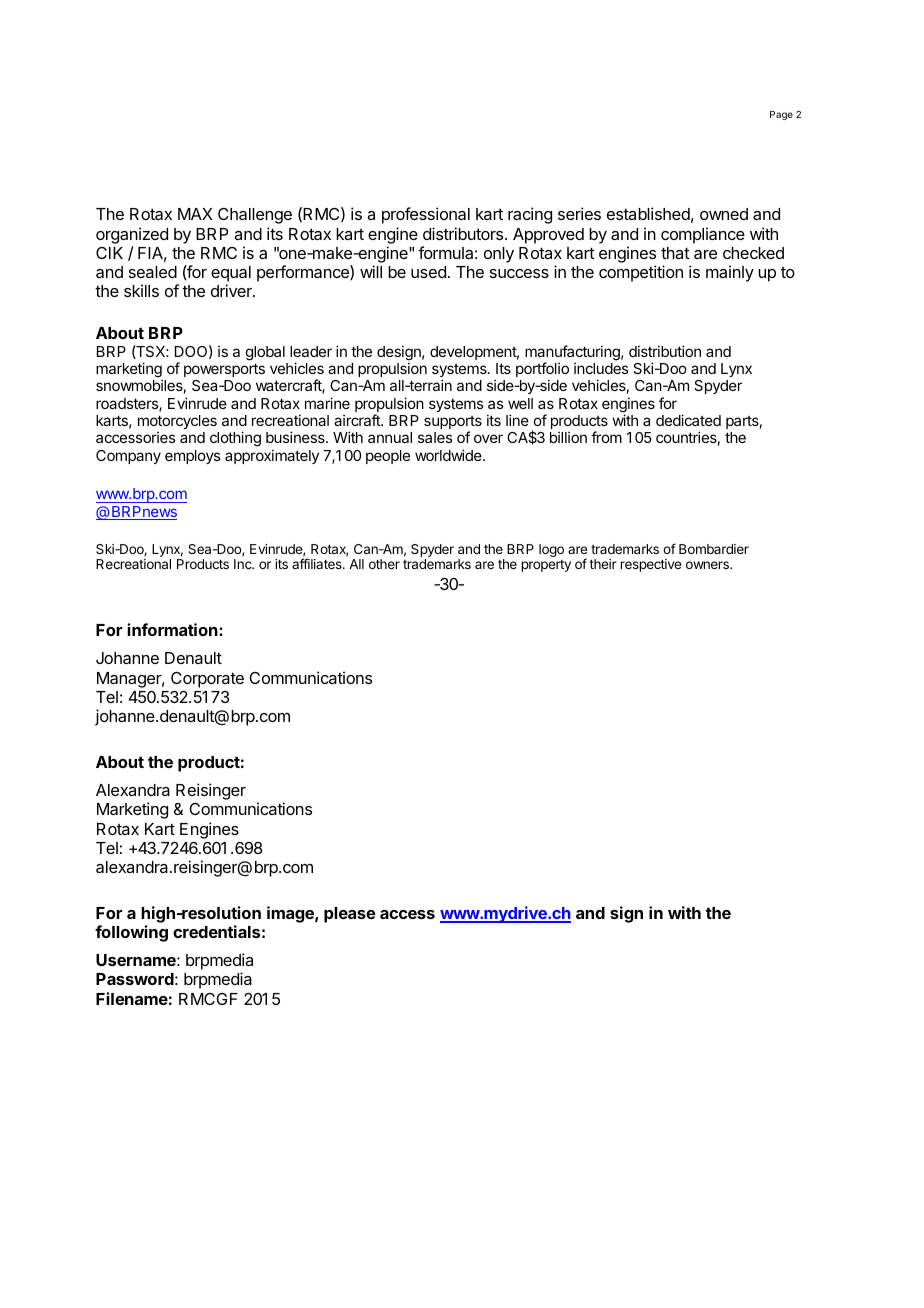 This page has height=1308, width=924. What do you see at coordinates (195, 214) in the page?
I see `MAX` at bounding box center [195, 214].
